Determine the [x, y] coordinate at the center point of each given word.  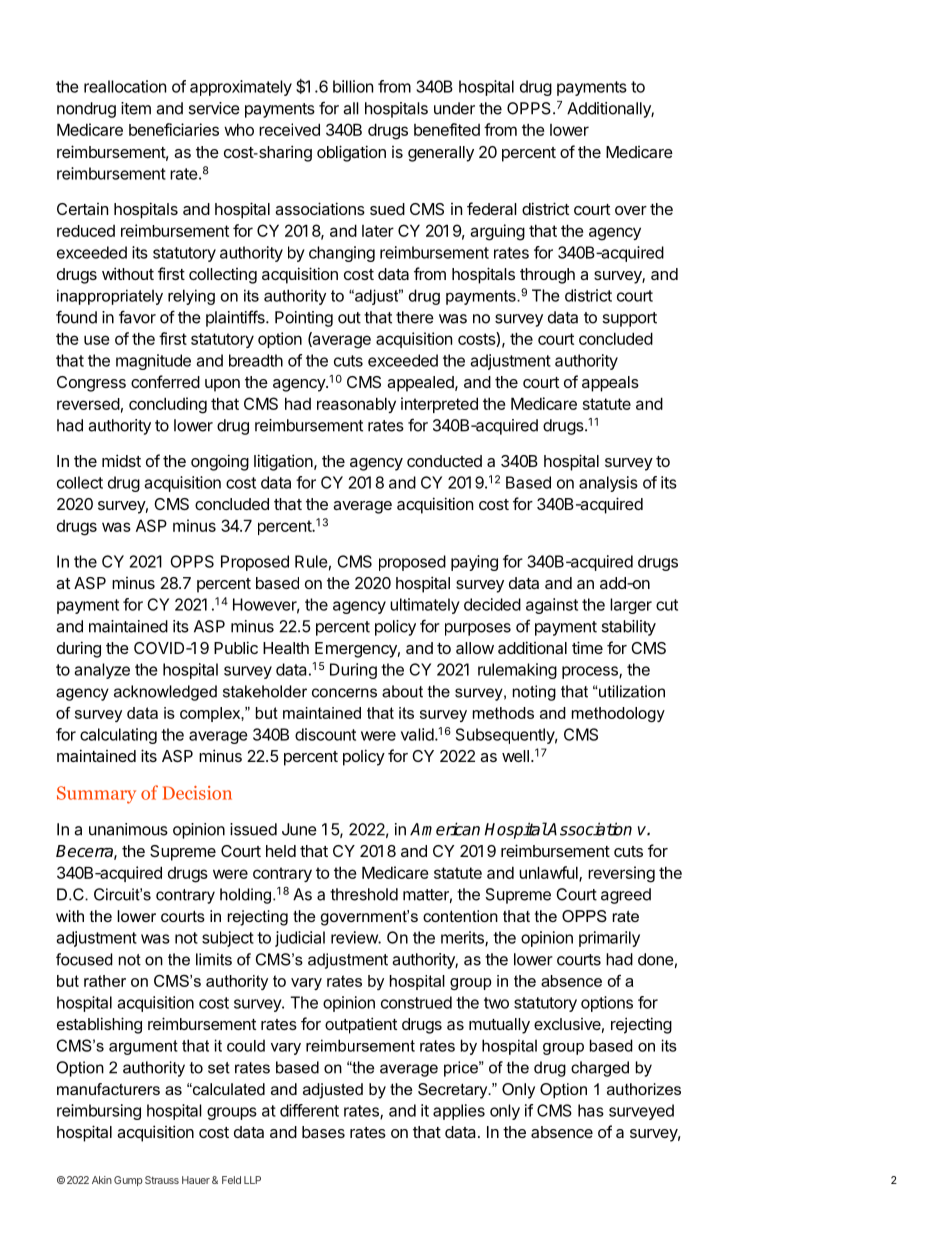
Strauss [162, 1180]
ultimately [425, 606]
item [136, 108]
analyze [102, 671]
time [587, 647]
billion [353, 86]
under [454, 108]
